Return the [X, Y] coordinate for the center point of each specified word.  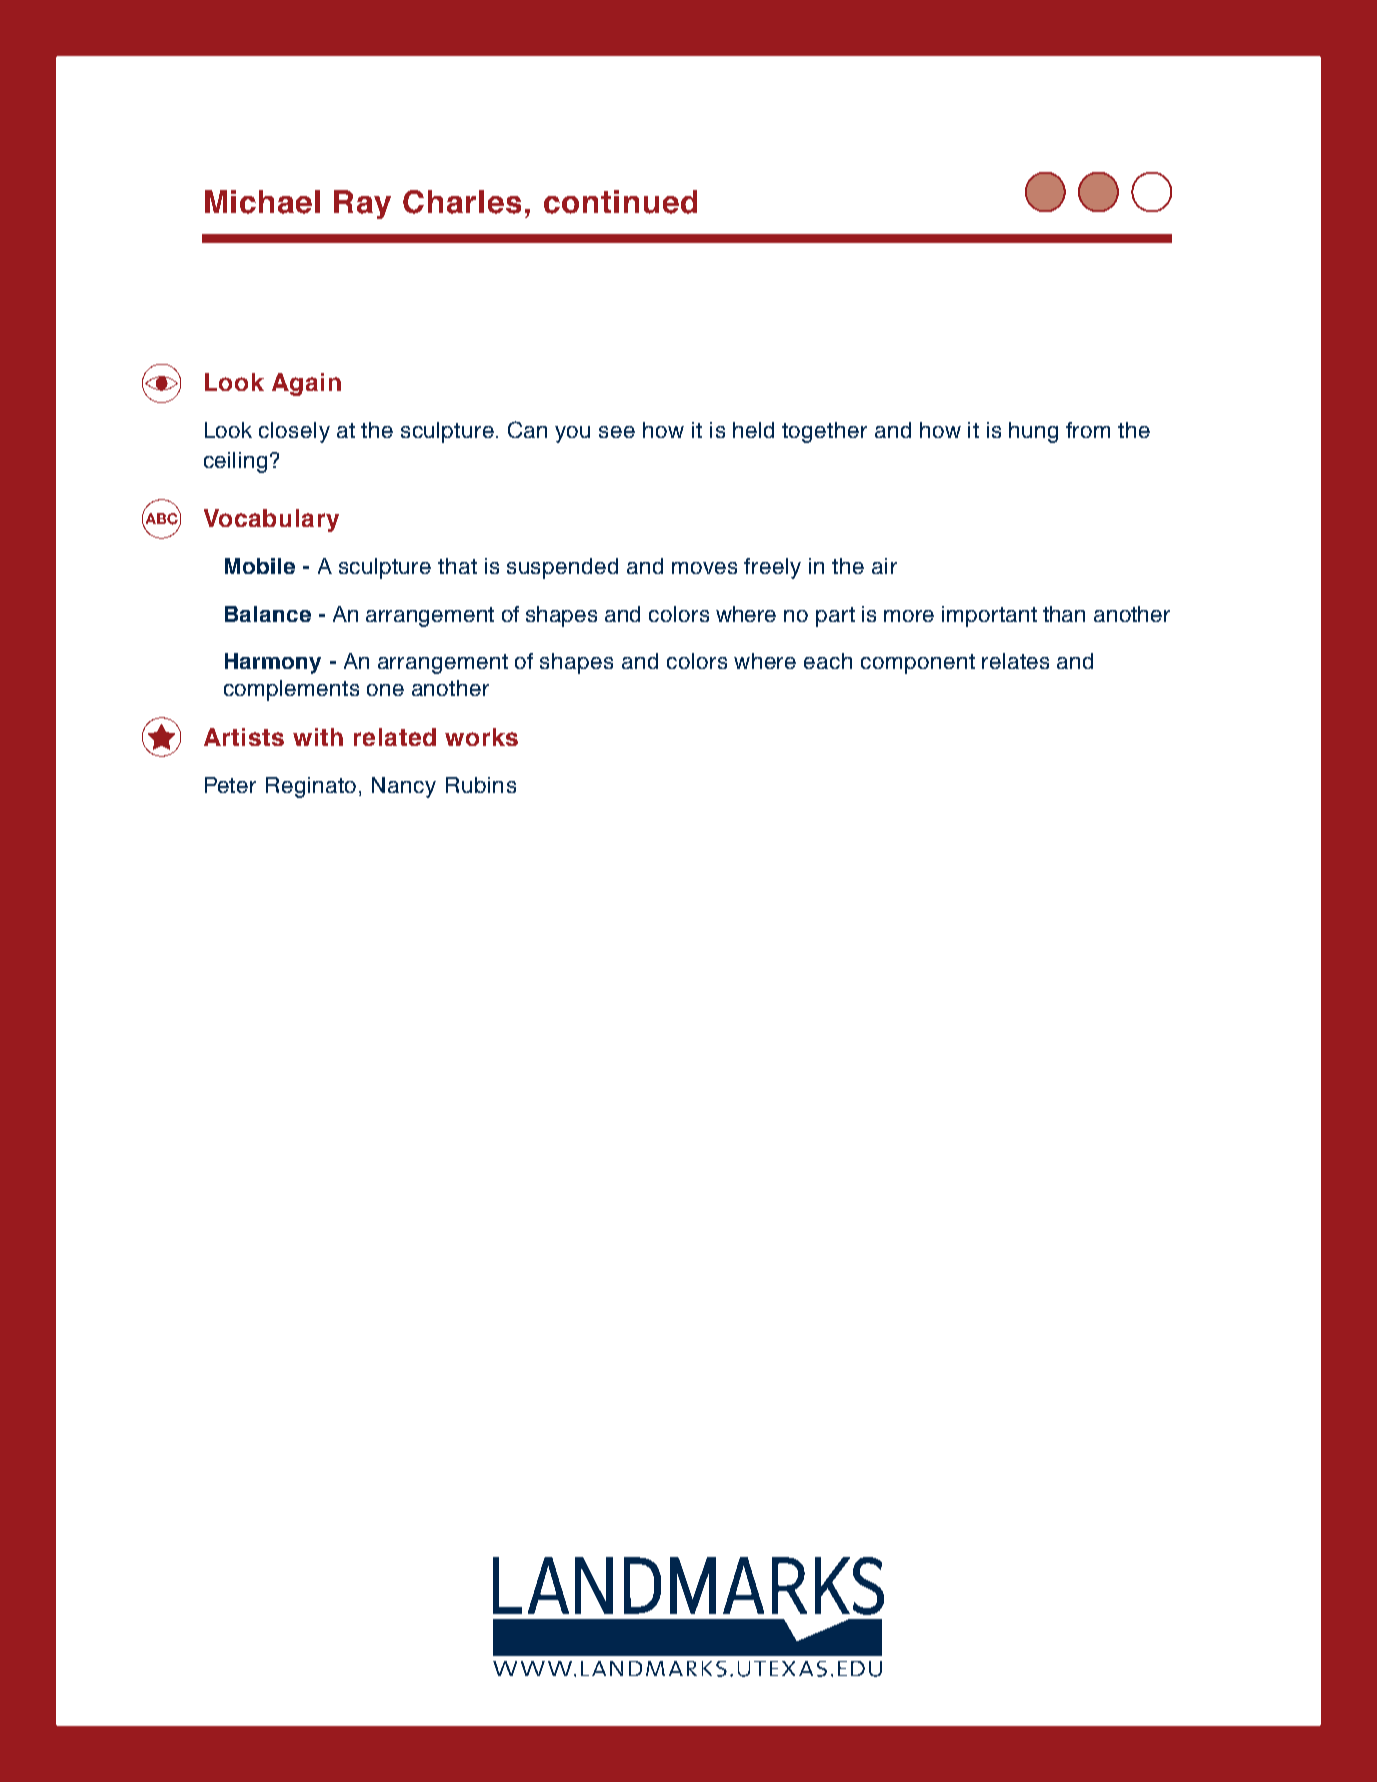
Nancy [404, 787]
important [989, 616]
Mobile [260, 566]
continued [620, 202]
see [617, 432]
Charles [462, 202]
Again [306, 384]
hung [1033, 432]
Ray [362, 204]
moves [704, 568]
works [481, 737]
